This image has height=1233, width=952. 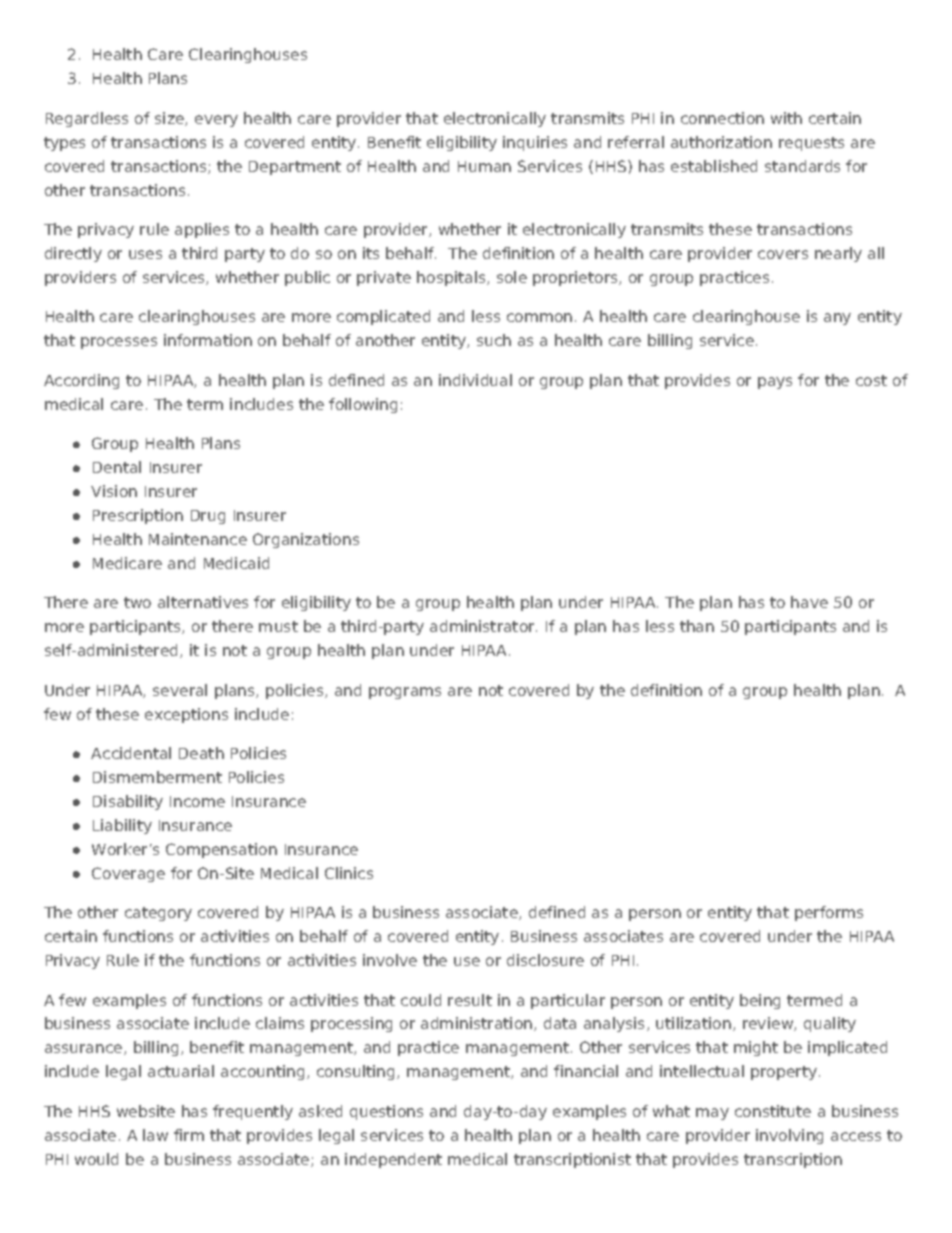 I want to click on Clinics, so click(x=349, y=873).
